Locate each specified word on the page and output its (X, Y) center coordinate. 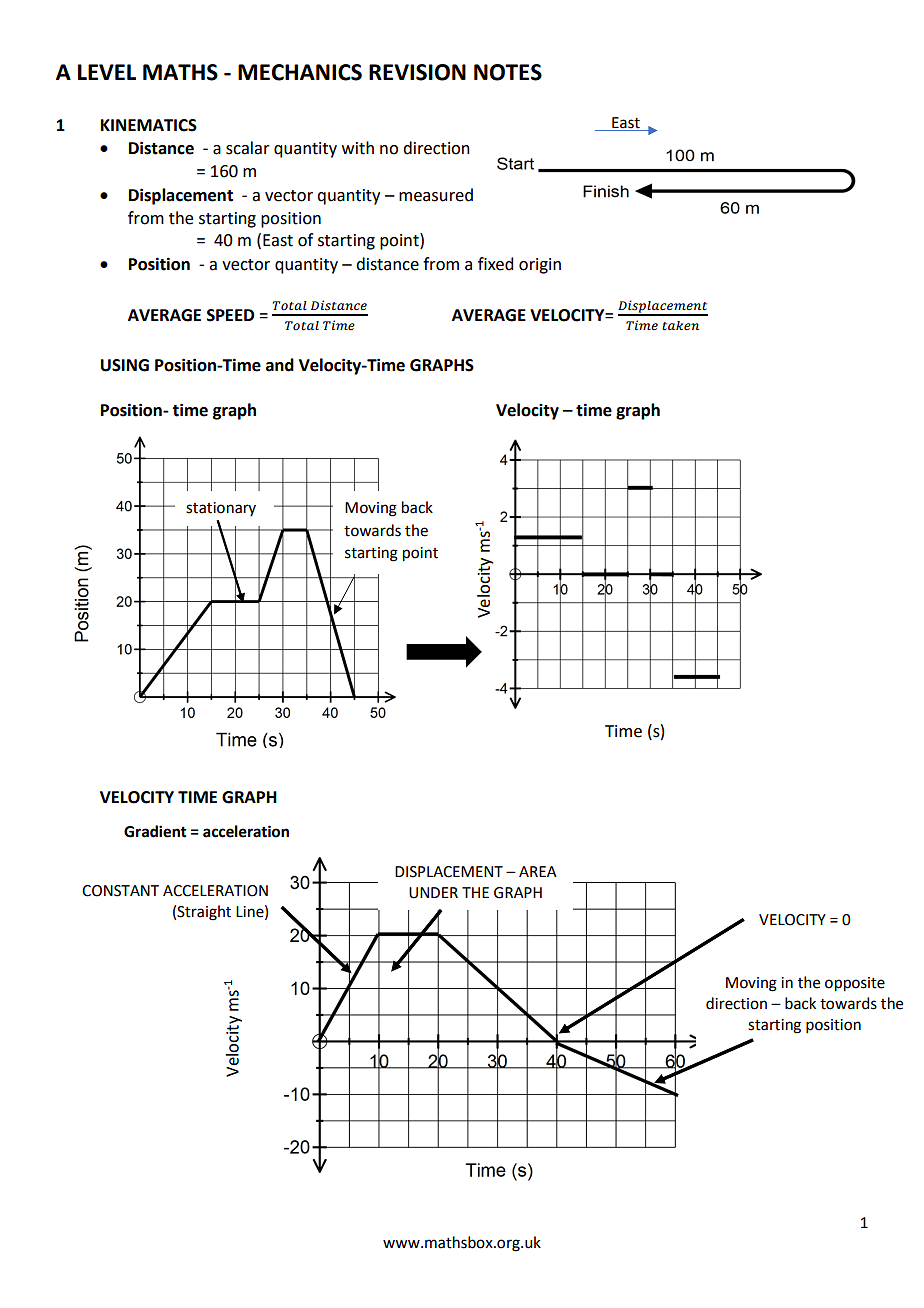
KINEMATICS (149, 125)
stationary (221, 509)
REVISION (417, 72)
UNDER (433, 893)
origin (540, 266)
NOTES (508, 72)
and (280, 365)
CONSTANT (120, 891)
